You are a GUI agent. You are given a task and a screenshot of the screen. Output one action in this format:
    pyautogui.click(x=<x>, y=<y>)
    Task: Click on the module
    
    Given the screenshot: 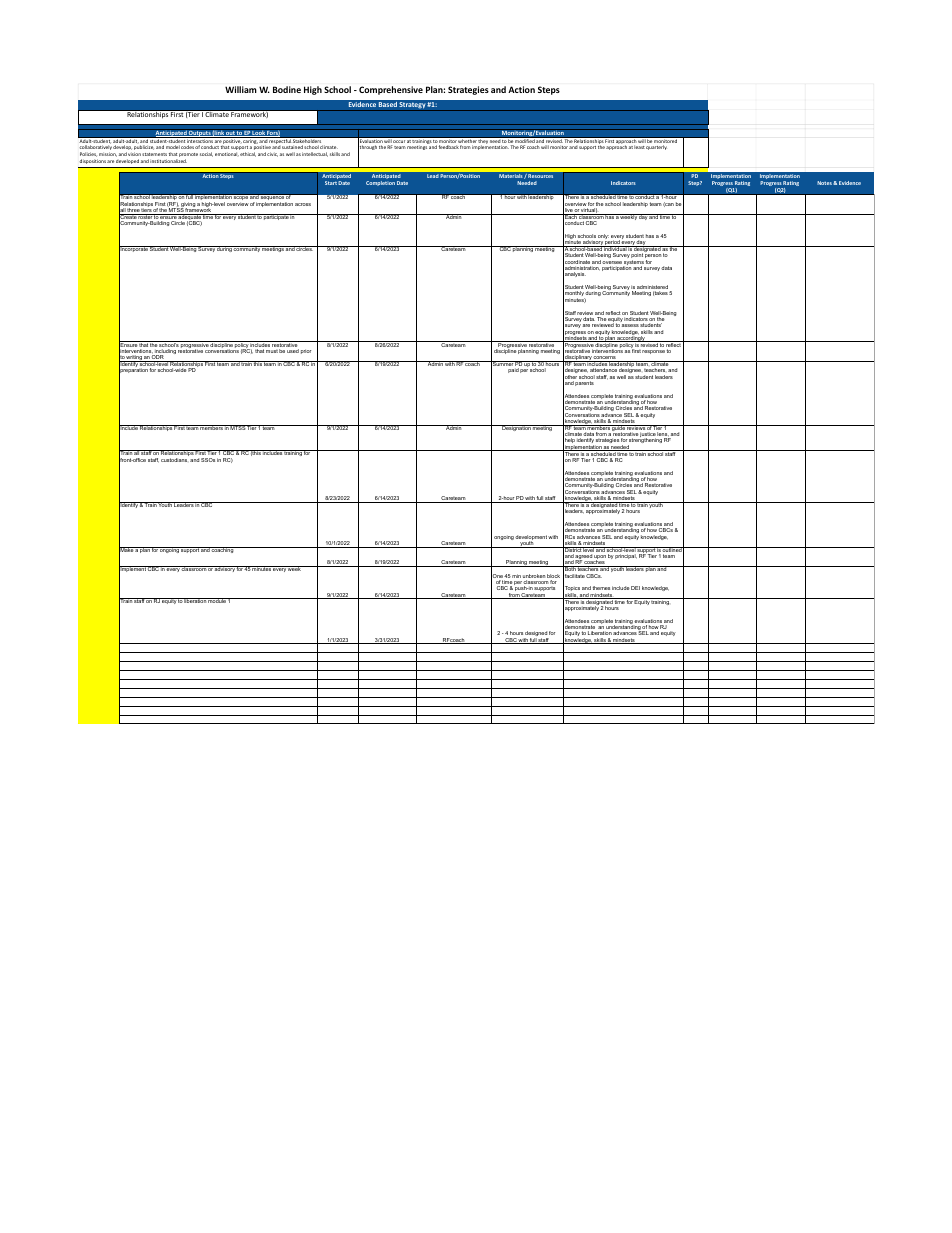 What is the action you would take?
    pyautogui.click(x=217, y=600)
